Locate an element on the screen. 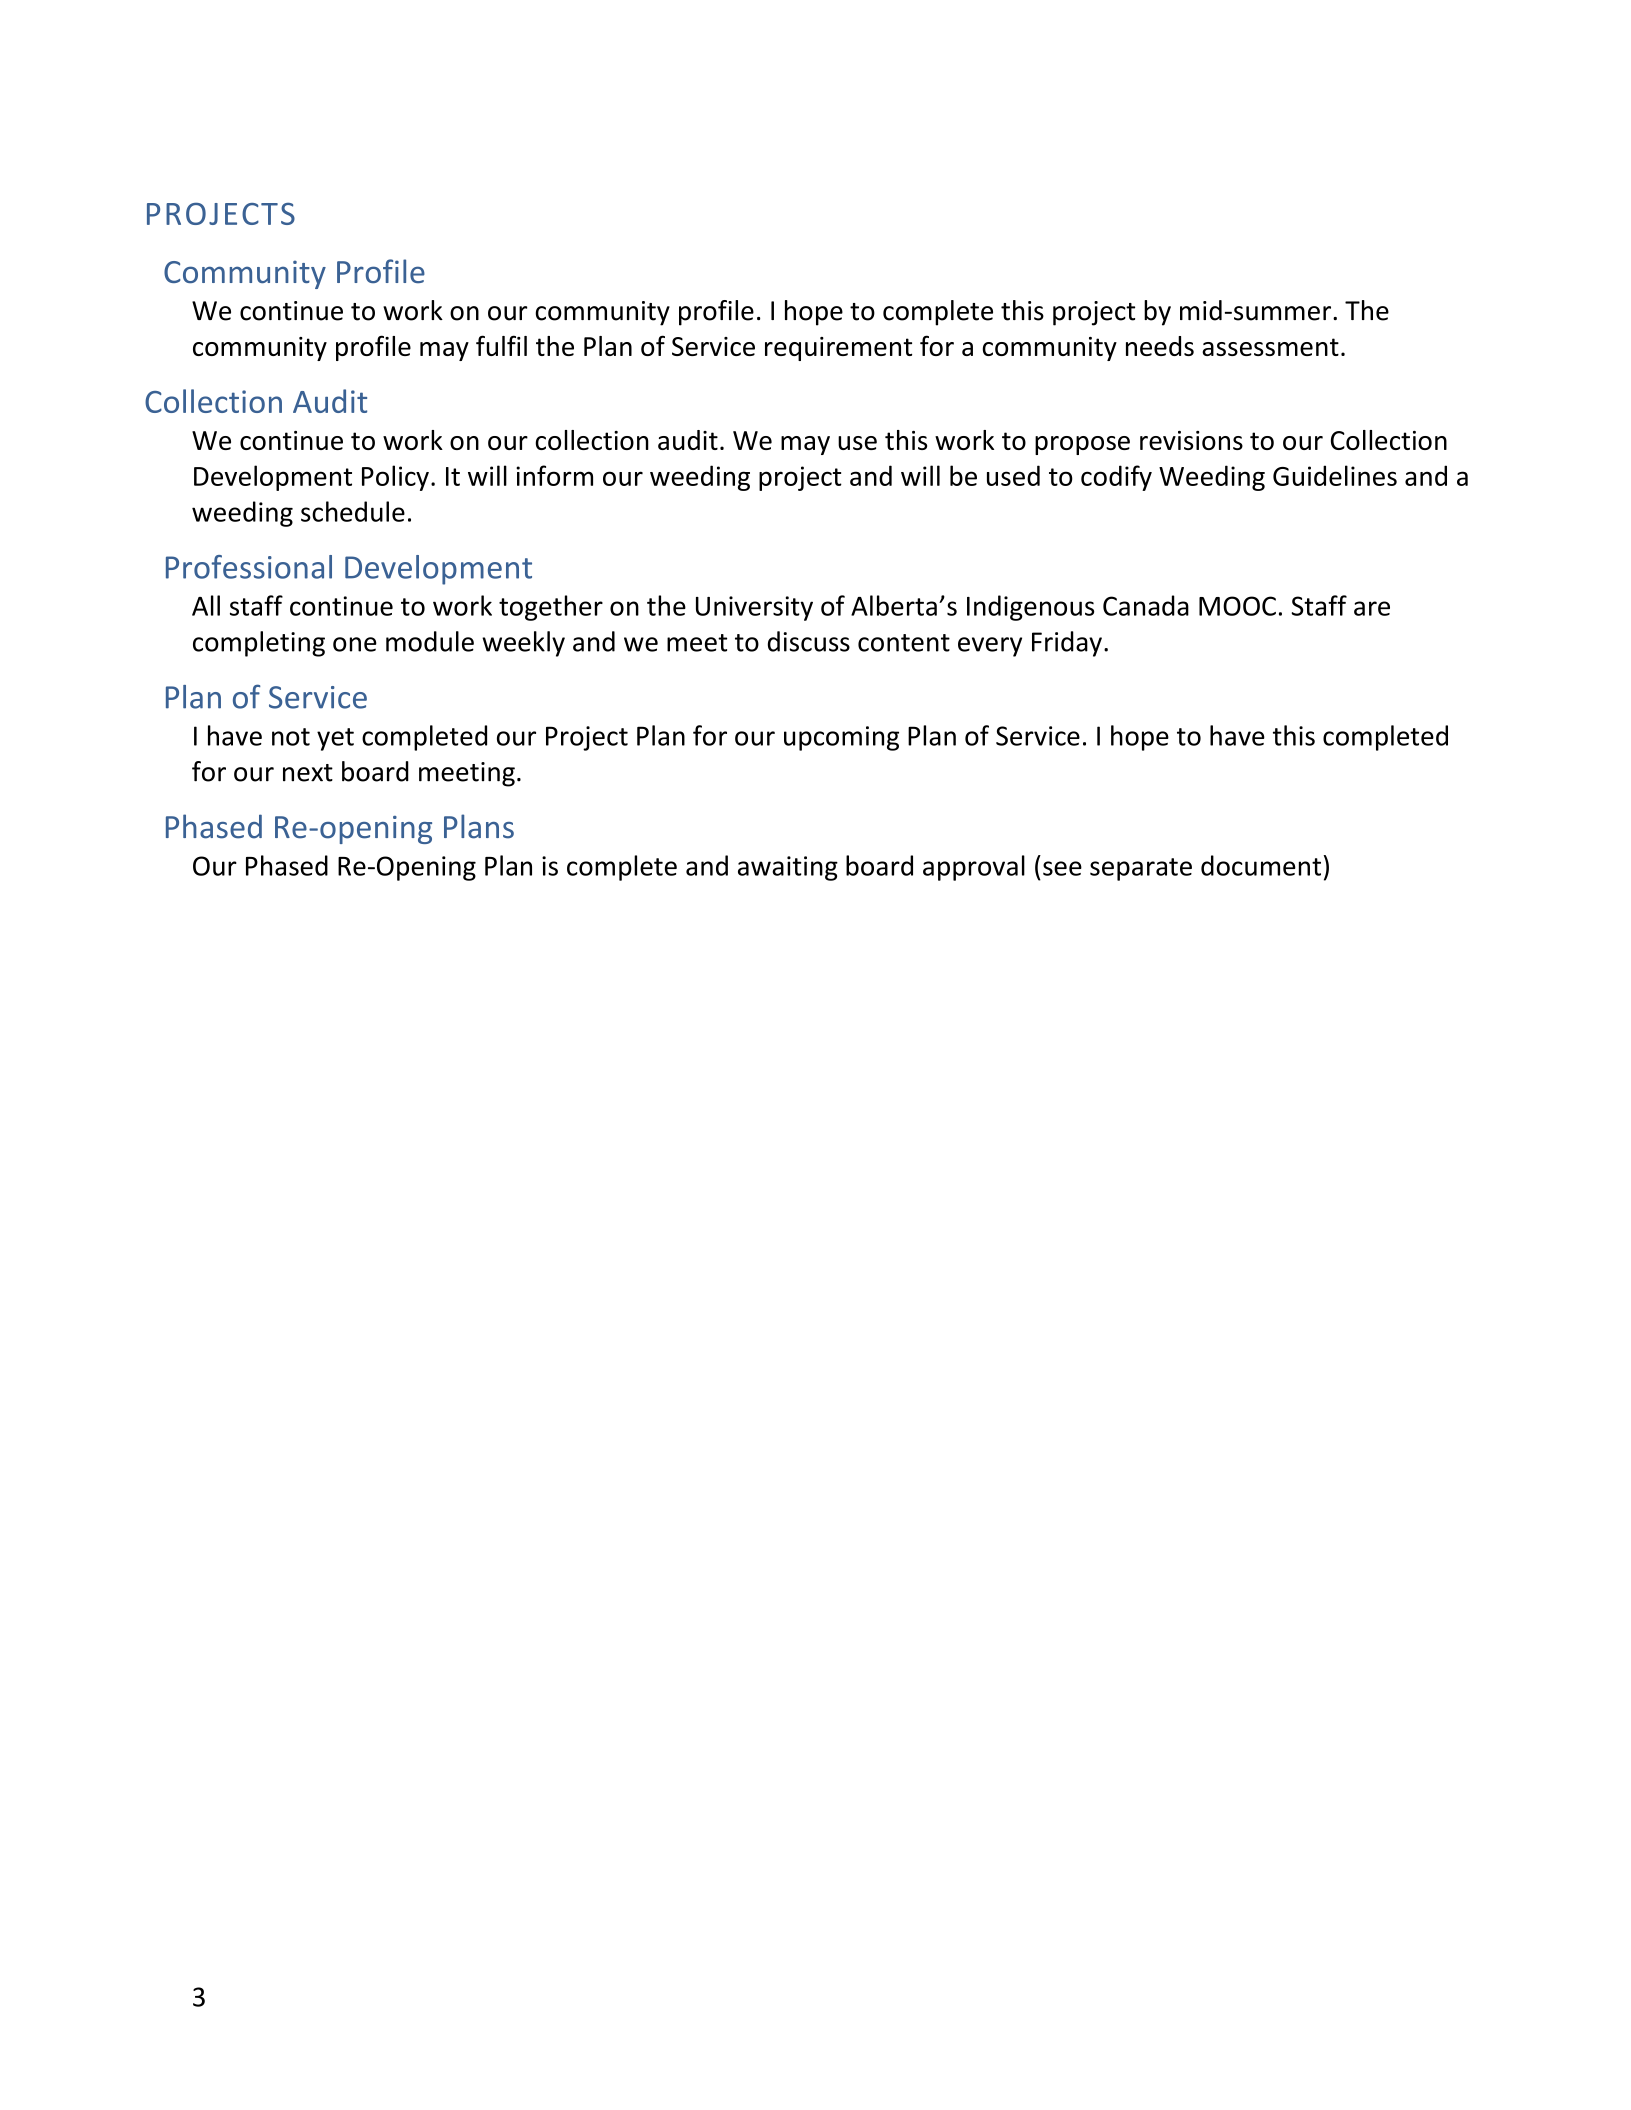 The image size is (1631, 2110). requirement is located at coordinates (838, 349).
